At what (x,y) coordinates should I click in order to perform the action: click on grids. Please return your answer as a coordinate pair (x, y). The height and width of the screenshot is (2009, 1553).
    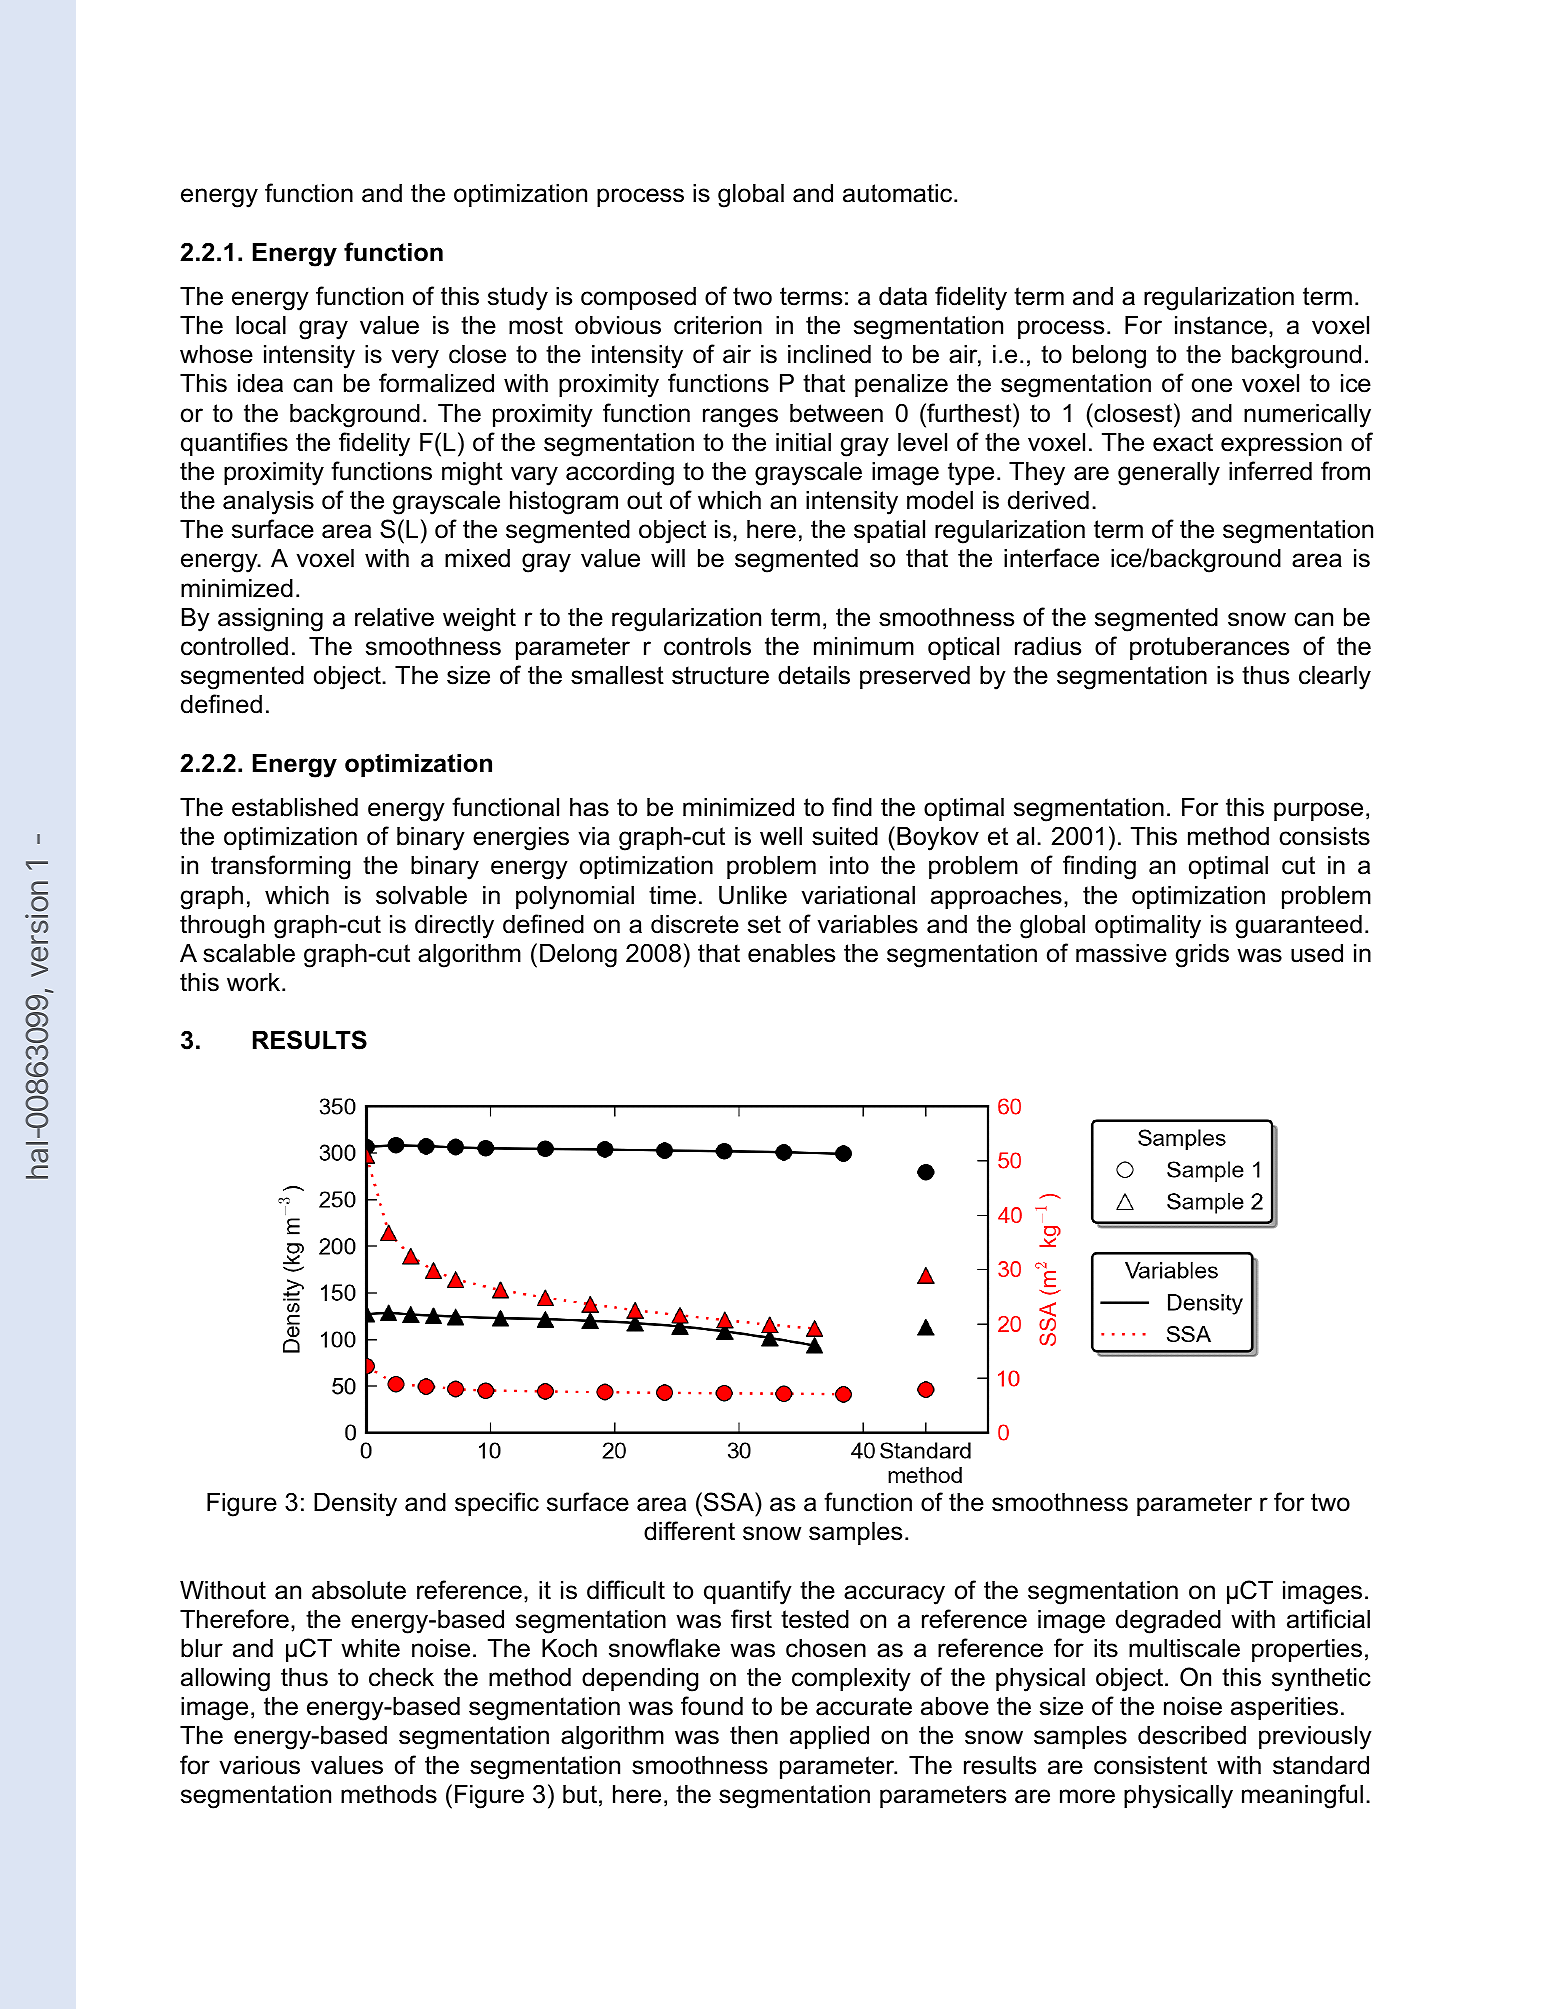
    Looking at the image, I should click on (1202, 956).
